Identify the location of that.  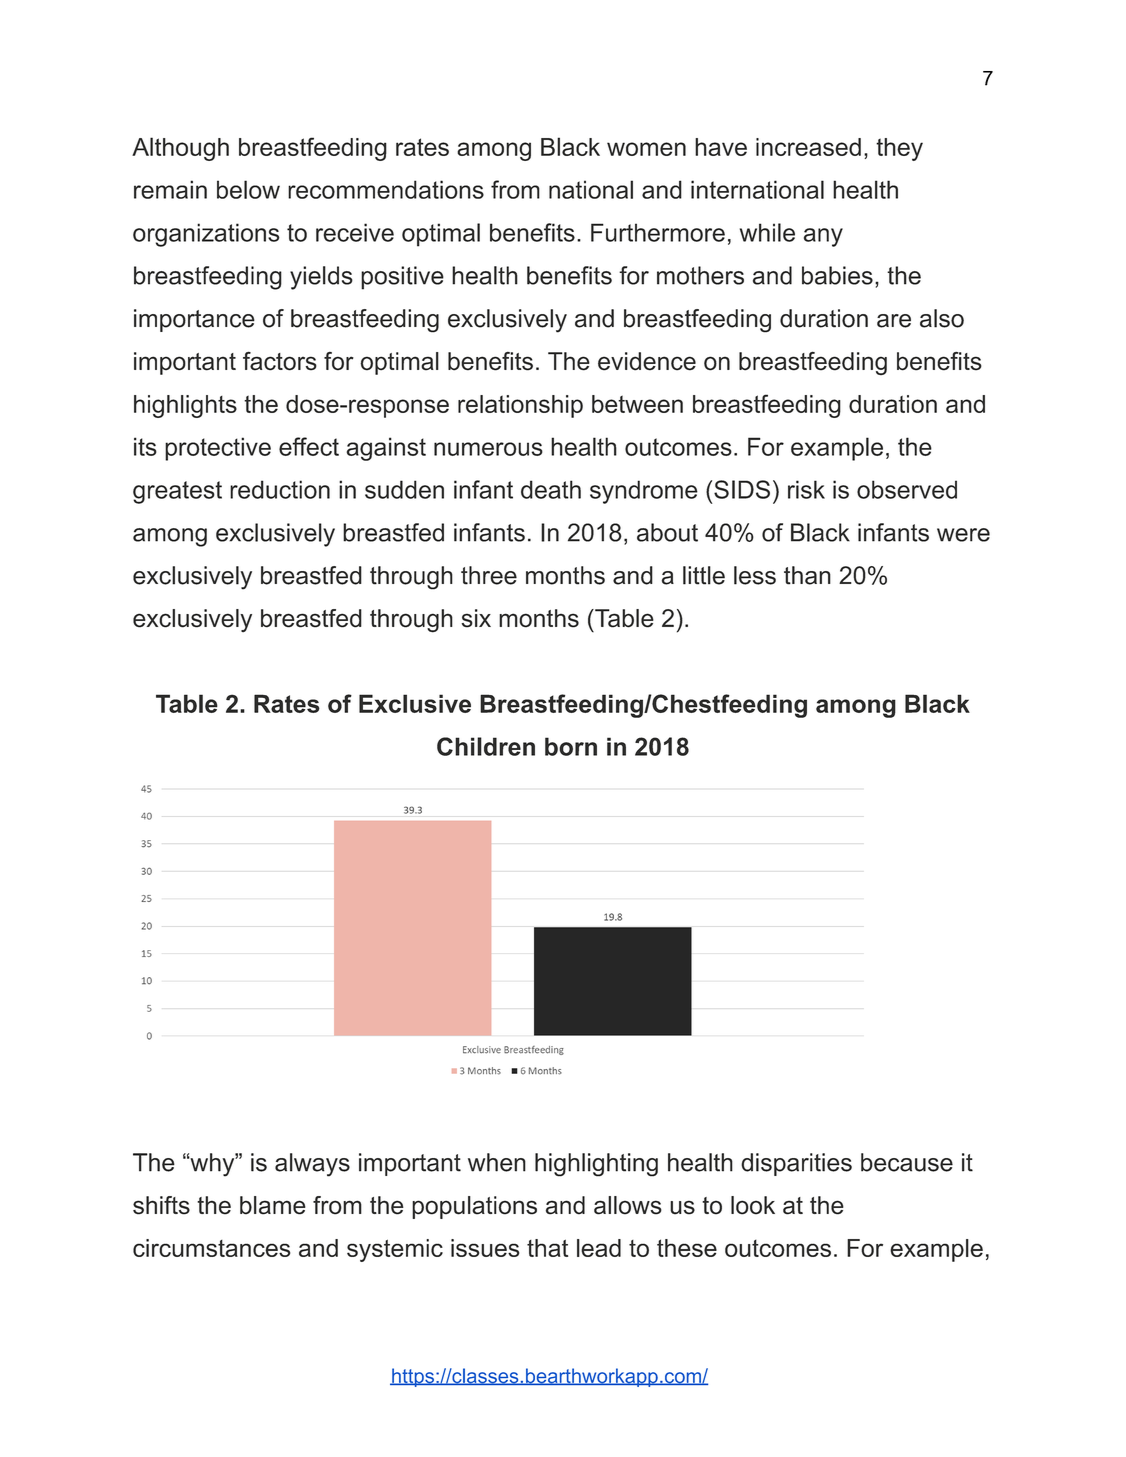
(547, 1248).
